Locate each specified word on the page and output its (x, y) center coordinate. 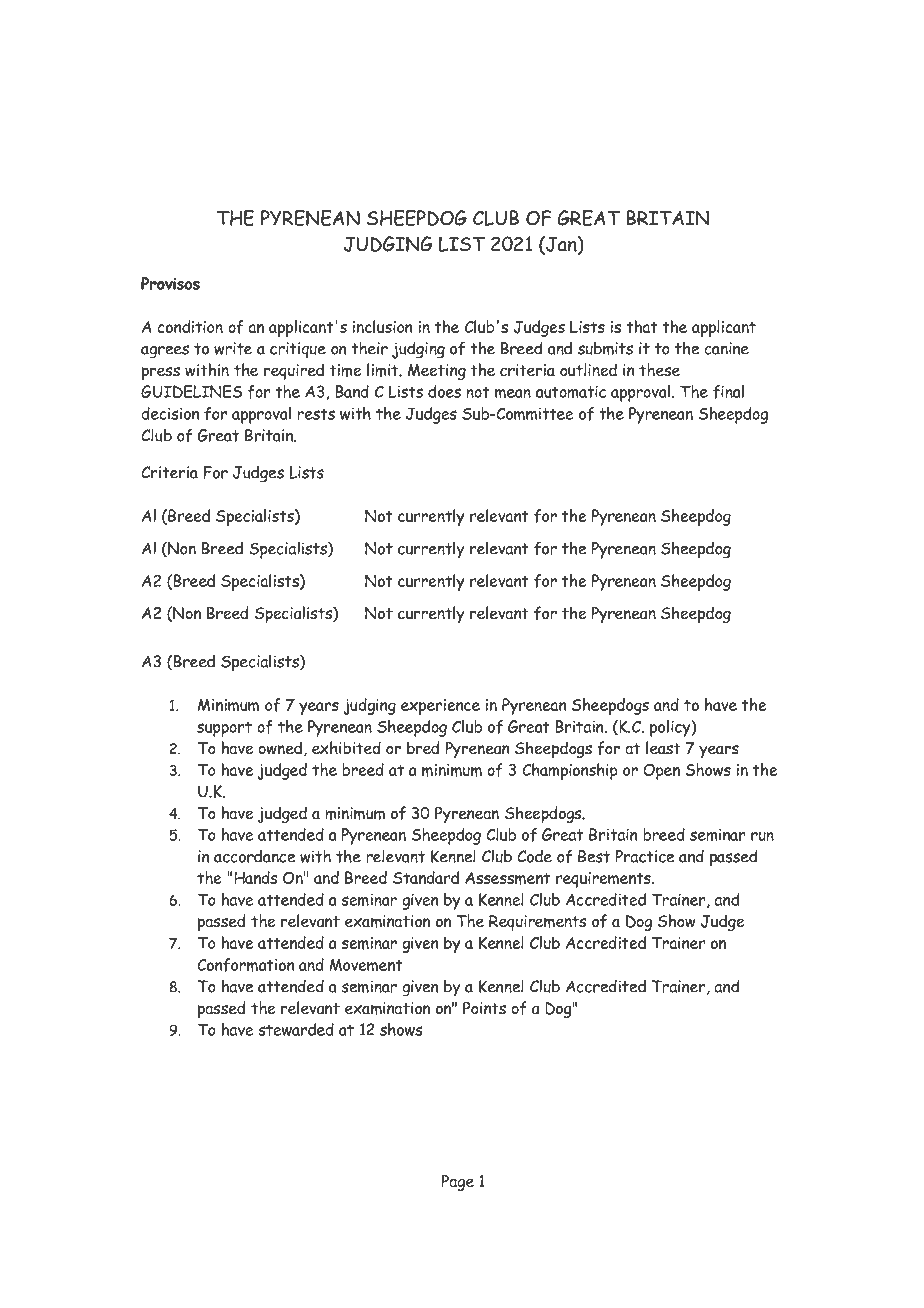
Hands (255, 877)
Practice (645, 856)
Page (457, 1182)
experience (440, 707)
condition (190, 326)
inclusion (382, 326)
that (642, 326)
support (224, 729)
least (663, 748)
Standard (426, 877)
